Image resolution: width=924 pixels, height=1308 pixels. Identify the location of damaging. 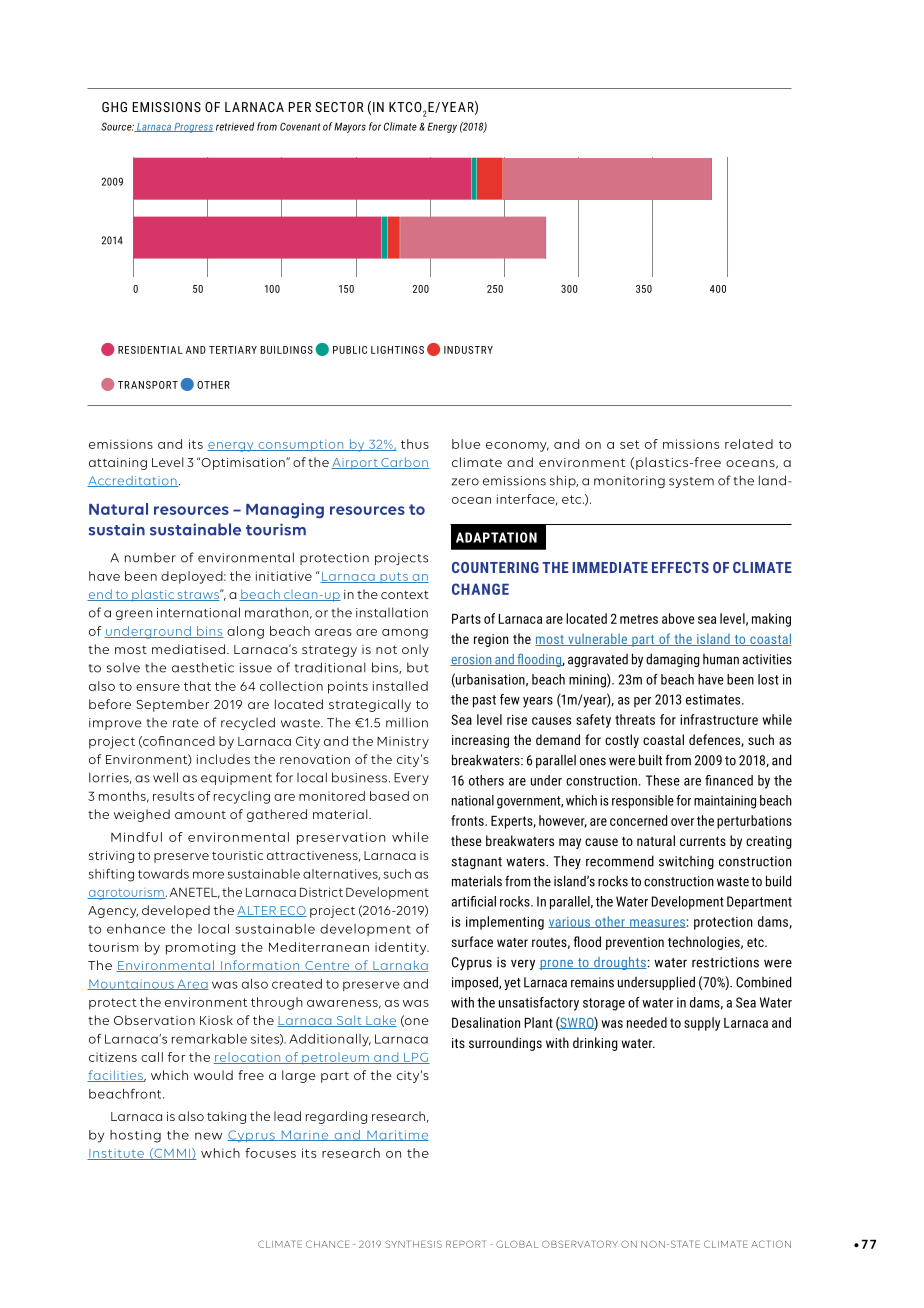
(672, 660).
